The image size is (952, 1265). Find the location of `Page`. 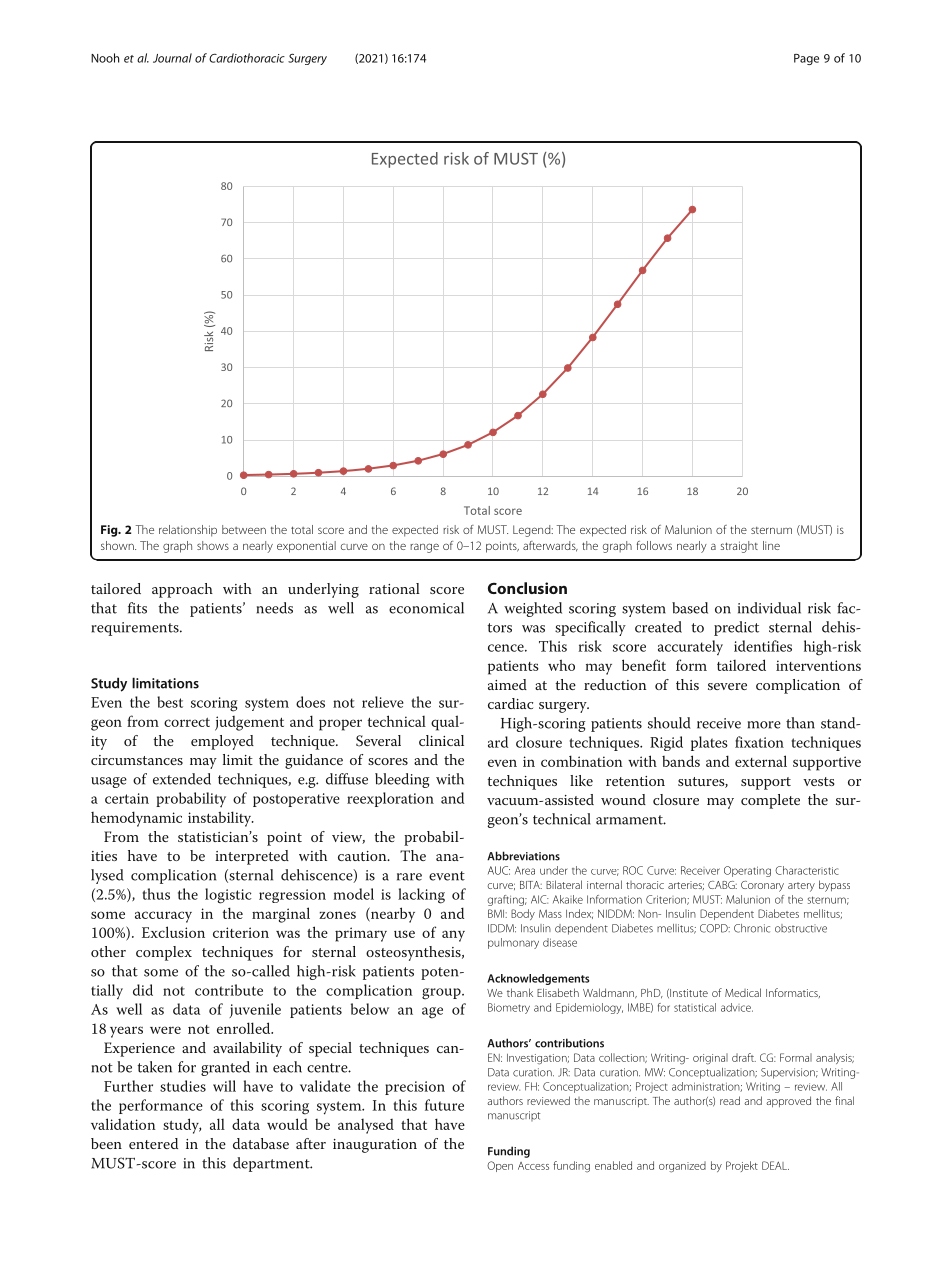

Page is located at coordinates (806, 59).
